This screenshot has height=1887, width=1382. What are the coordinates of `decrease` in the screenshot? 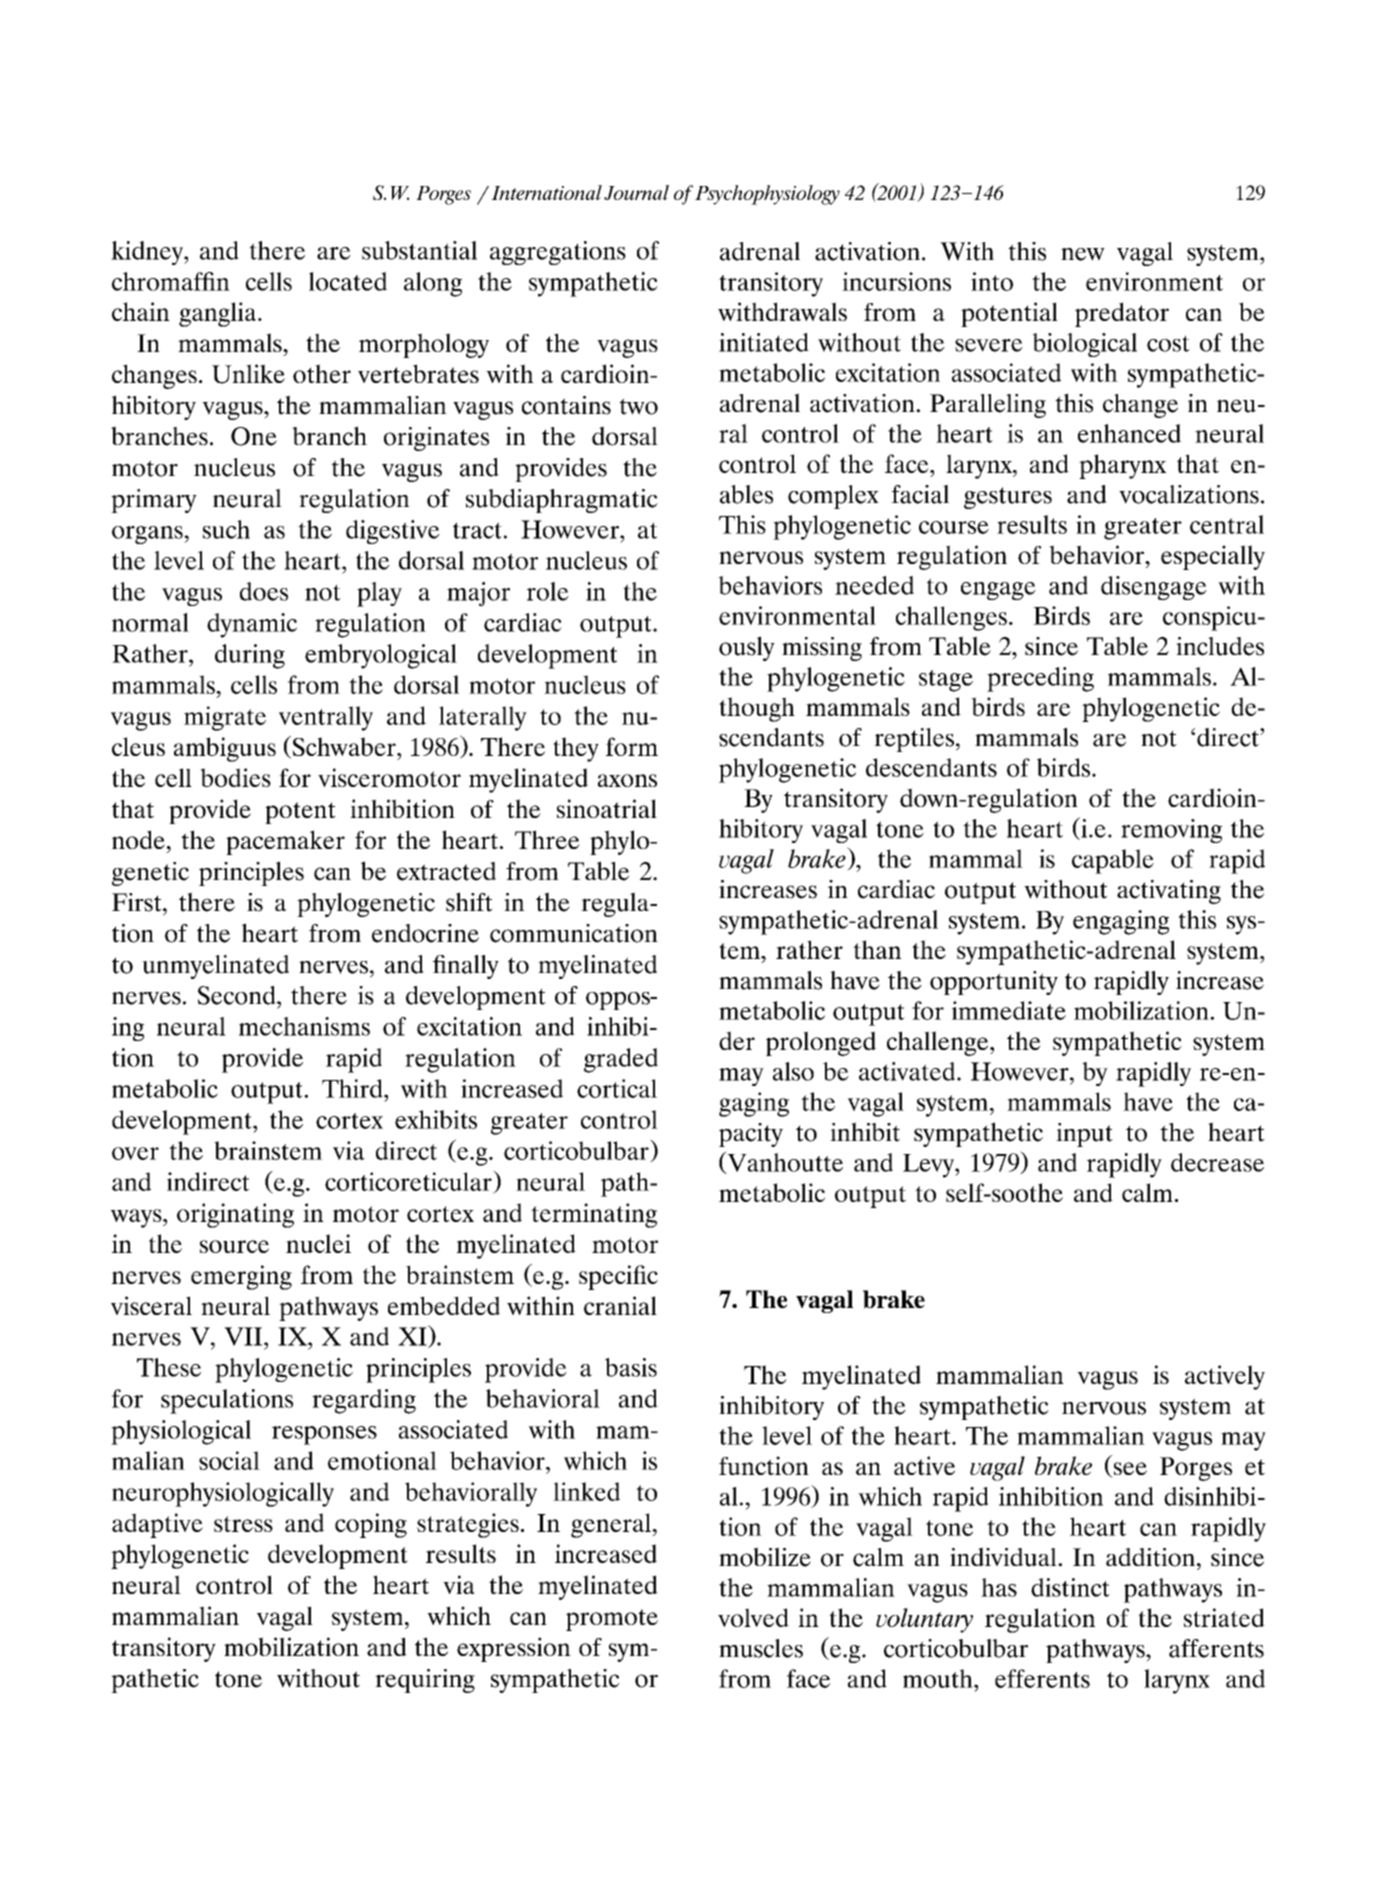 It's located at (1217, 1162).
